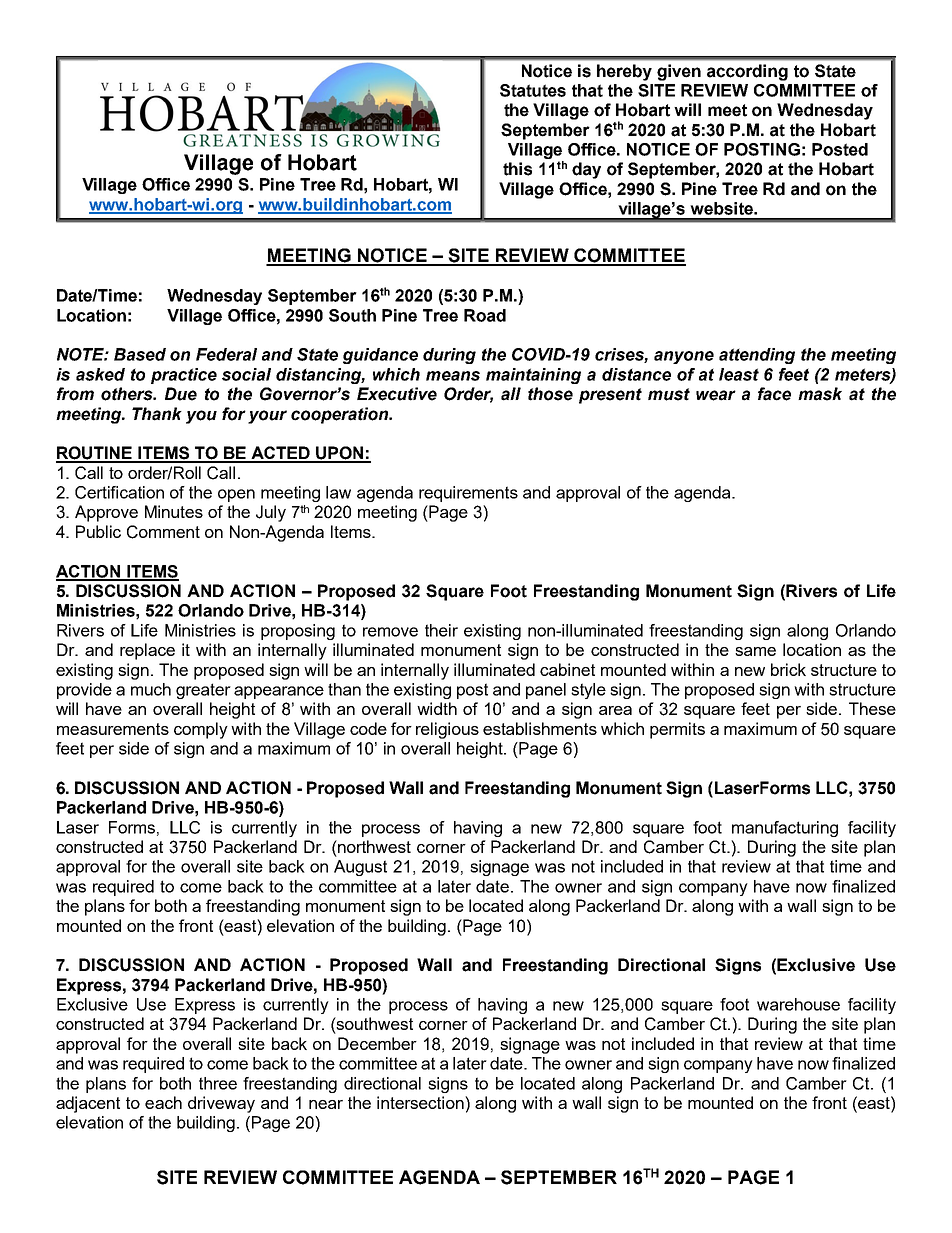  What do you see at coordinates (747, 72) in the document?
I see `according` at bounding box center [747, 72].
